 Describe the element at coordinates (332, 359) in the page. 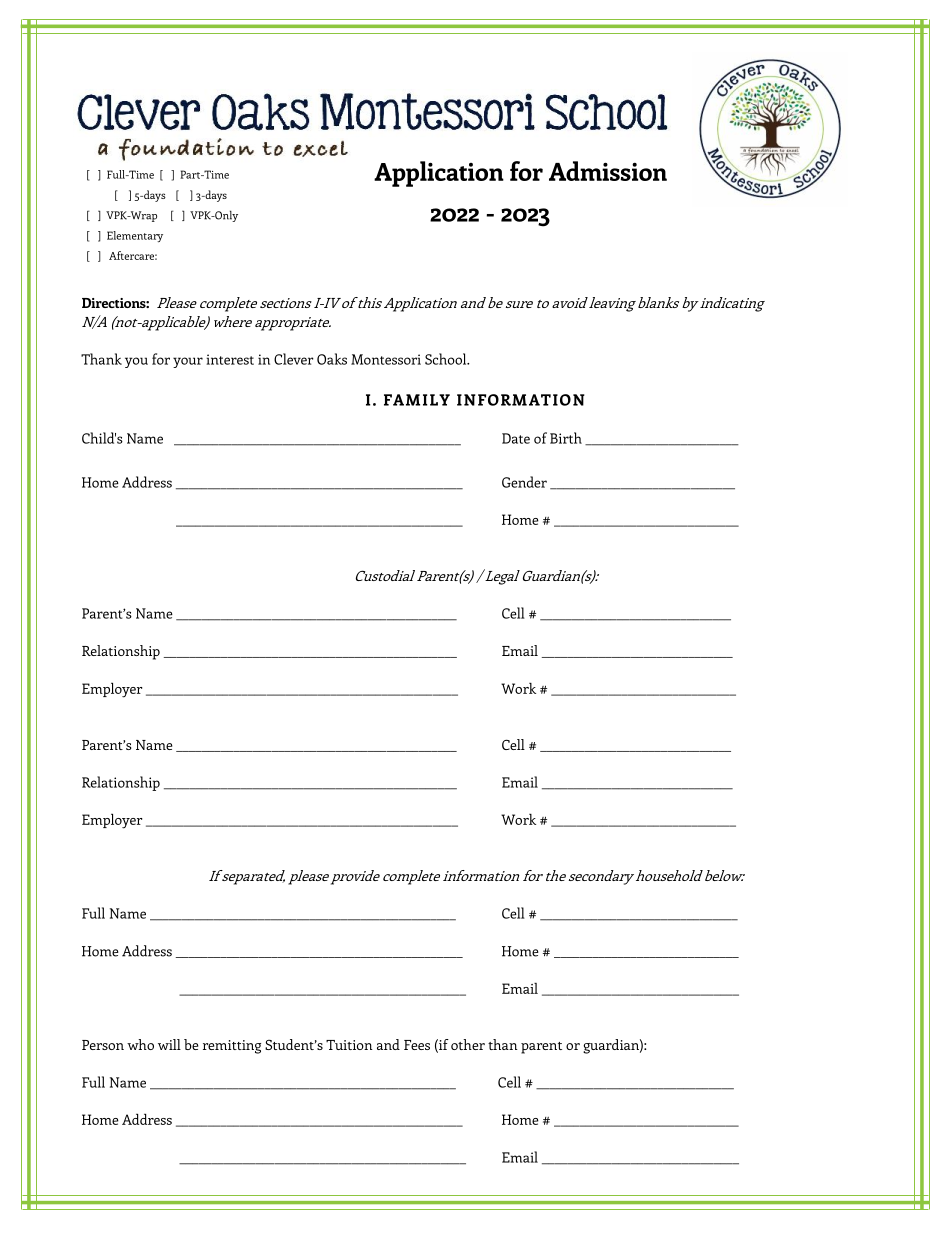

I see `Oaks` at that location.
